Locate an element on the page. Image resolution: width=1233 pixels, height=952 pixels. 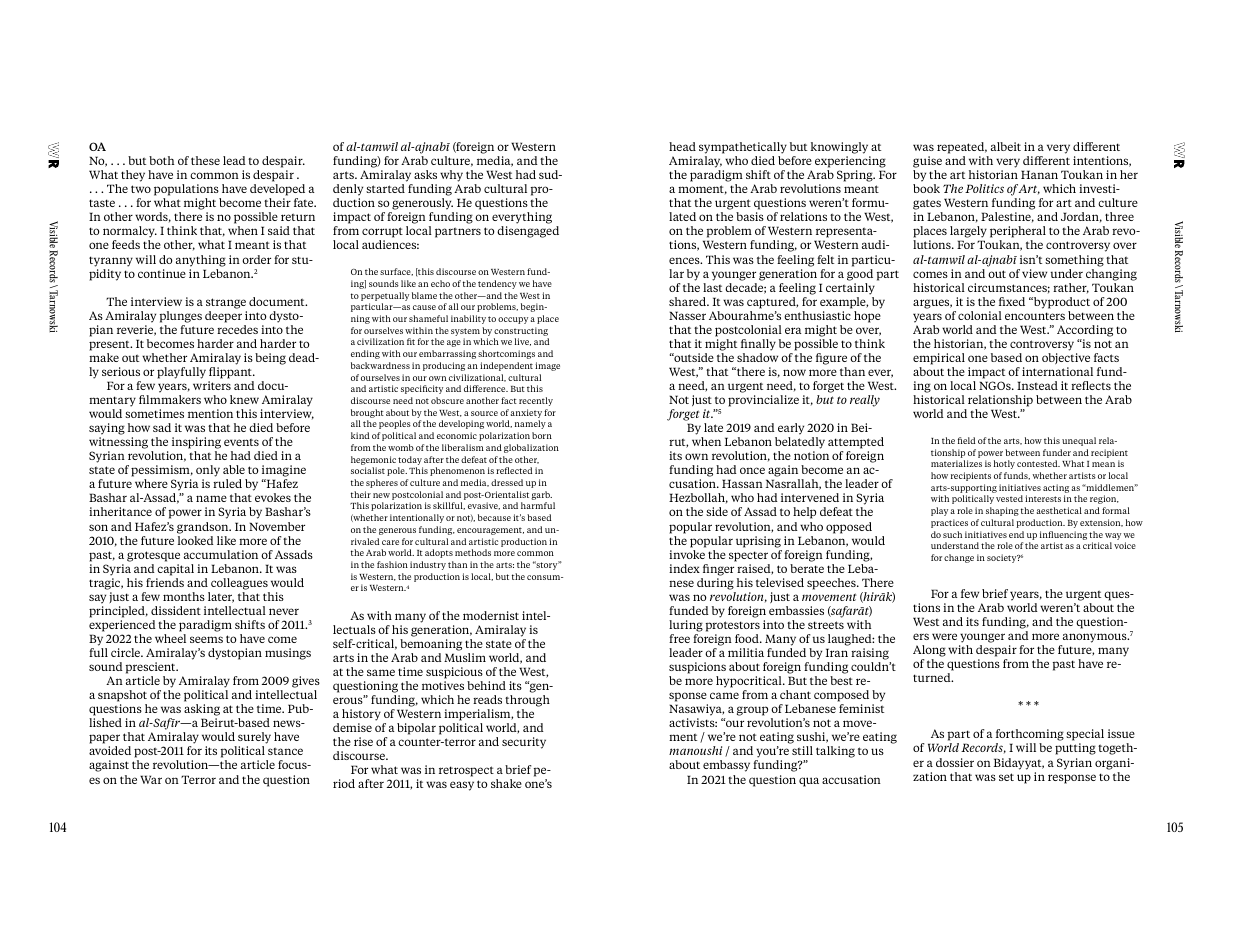
set is located at coordinates (1006, 777).
